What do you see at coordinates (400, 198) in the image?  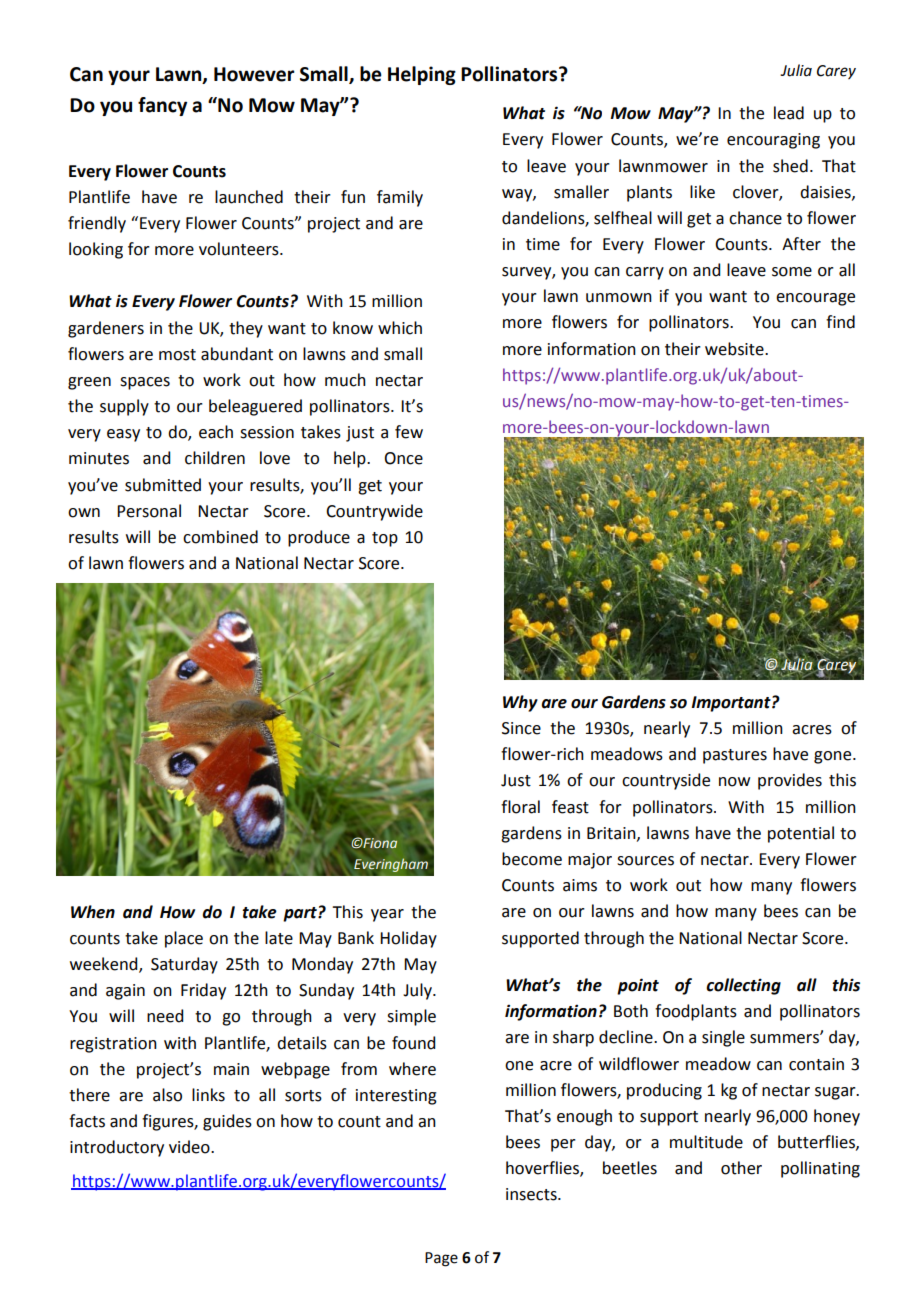 I see `family` at bounding box center [400, 198].
